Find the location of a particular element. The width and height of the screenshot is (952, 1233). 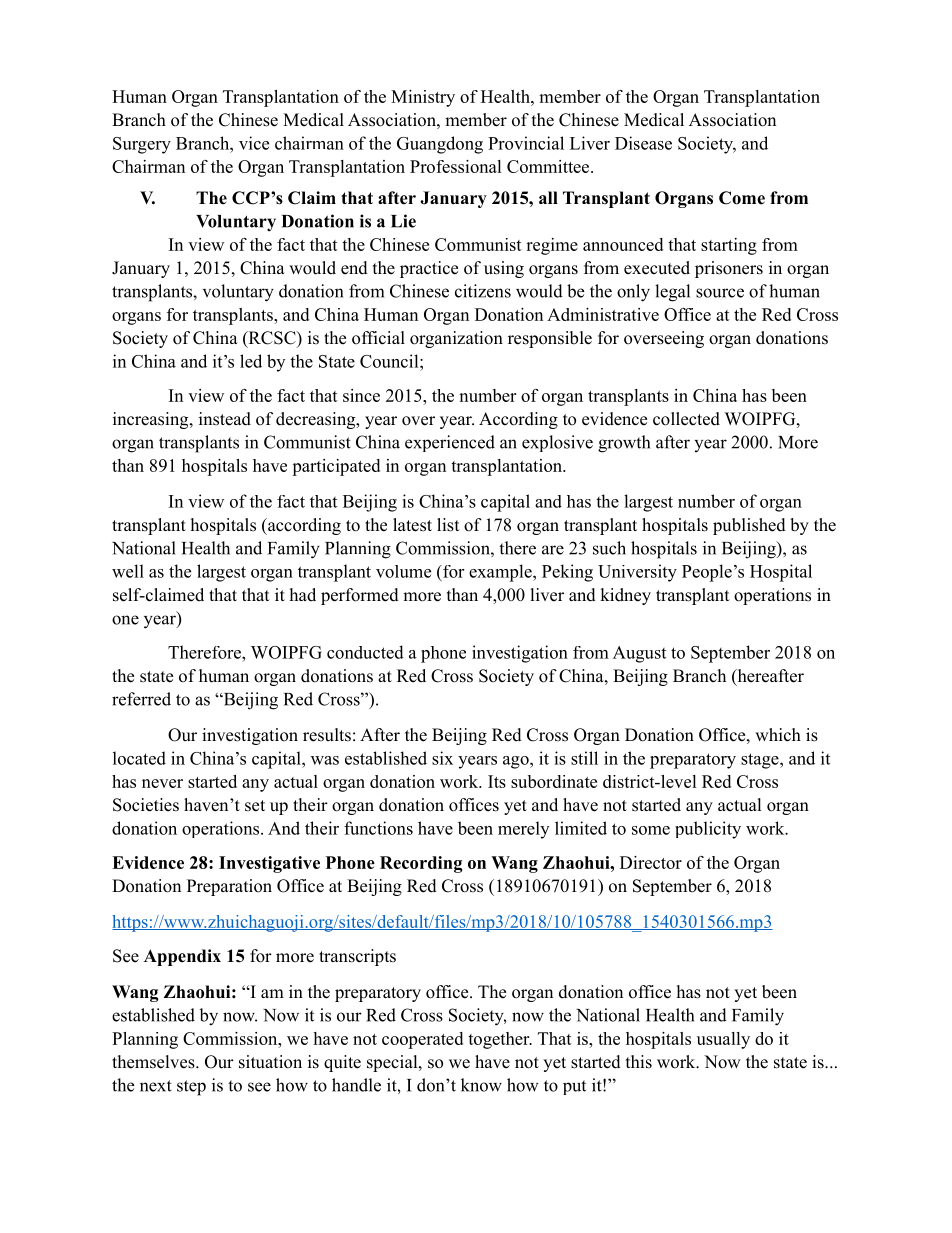

Disease is located at coordinates (643, 143).
